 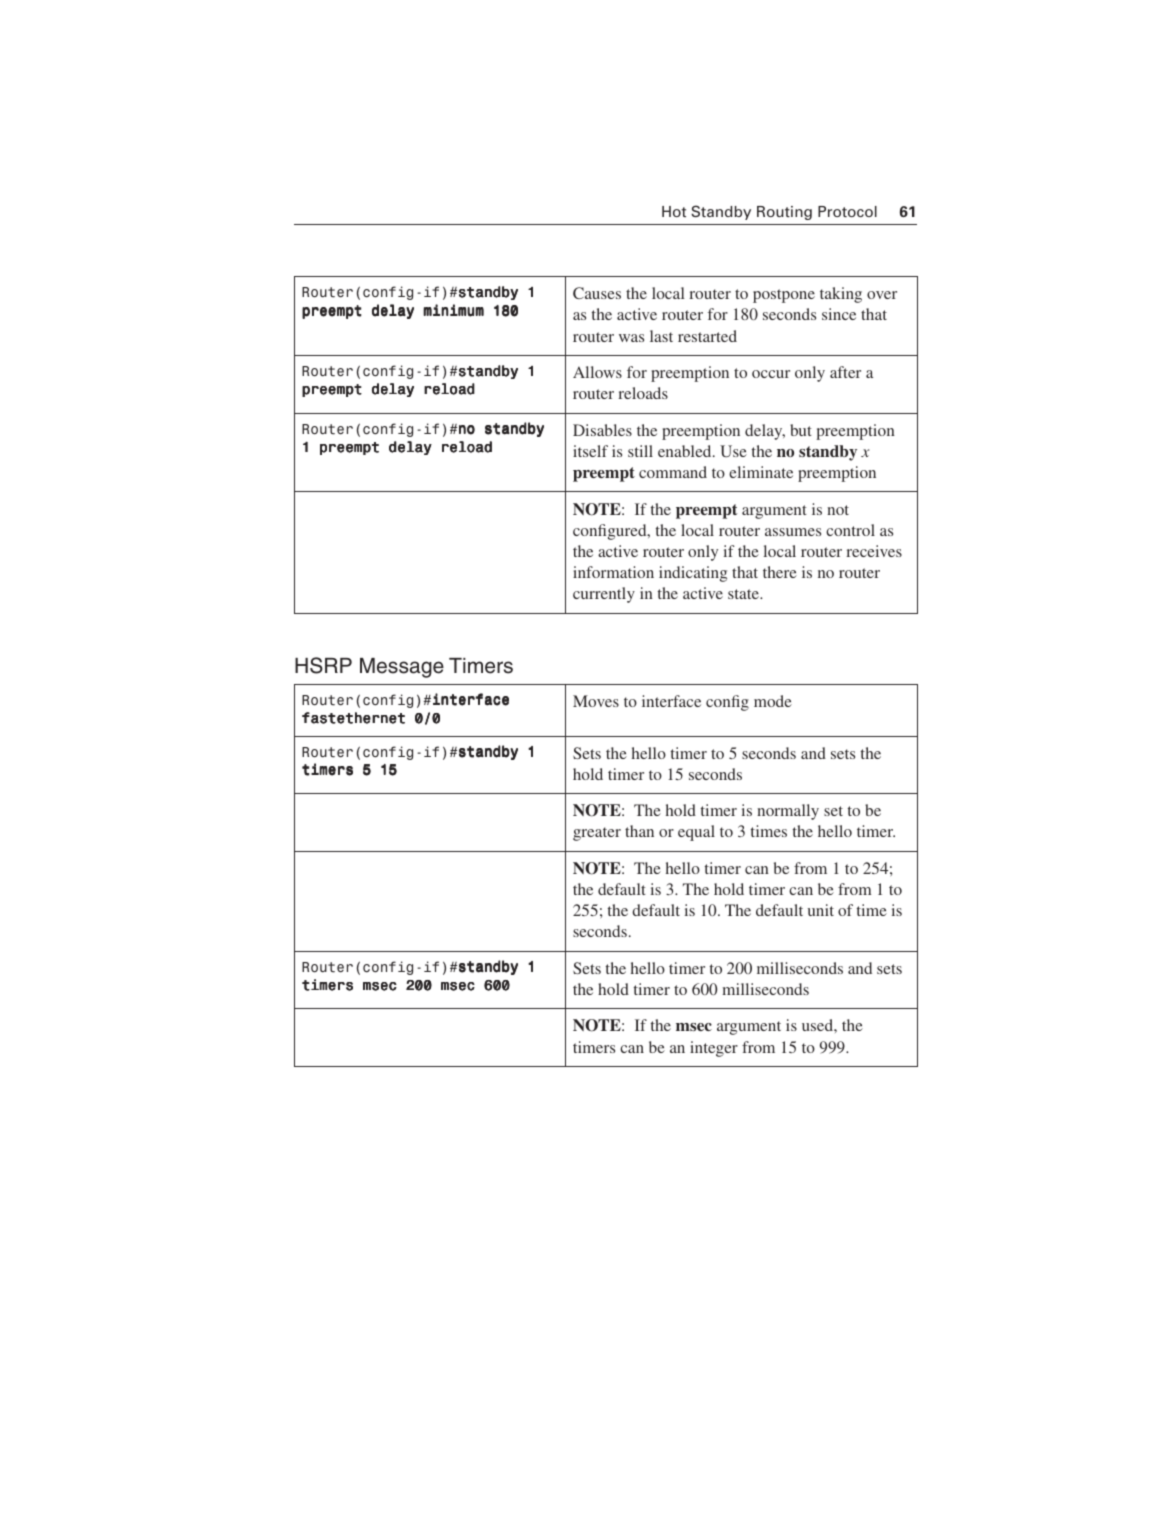 I want to click on itself, so click(x=590, y=451).
